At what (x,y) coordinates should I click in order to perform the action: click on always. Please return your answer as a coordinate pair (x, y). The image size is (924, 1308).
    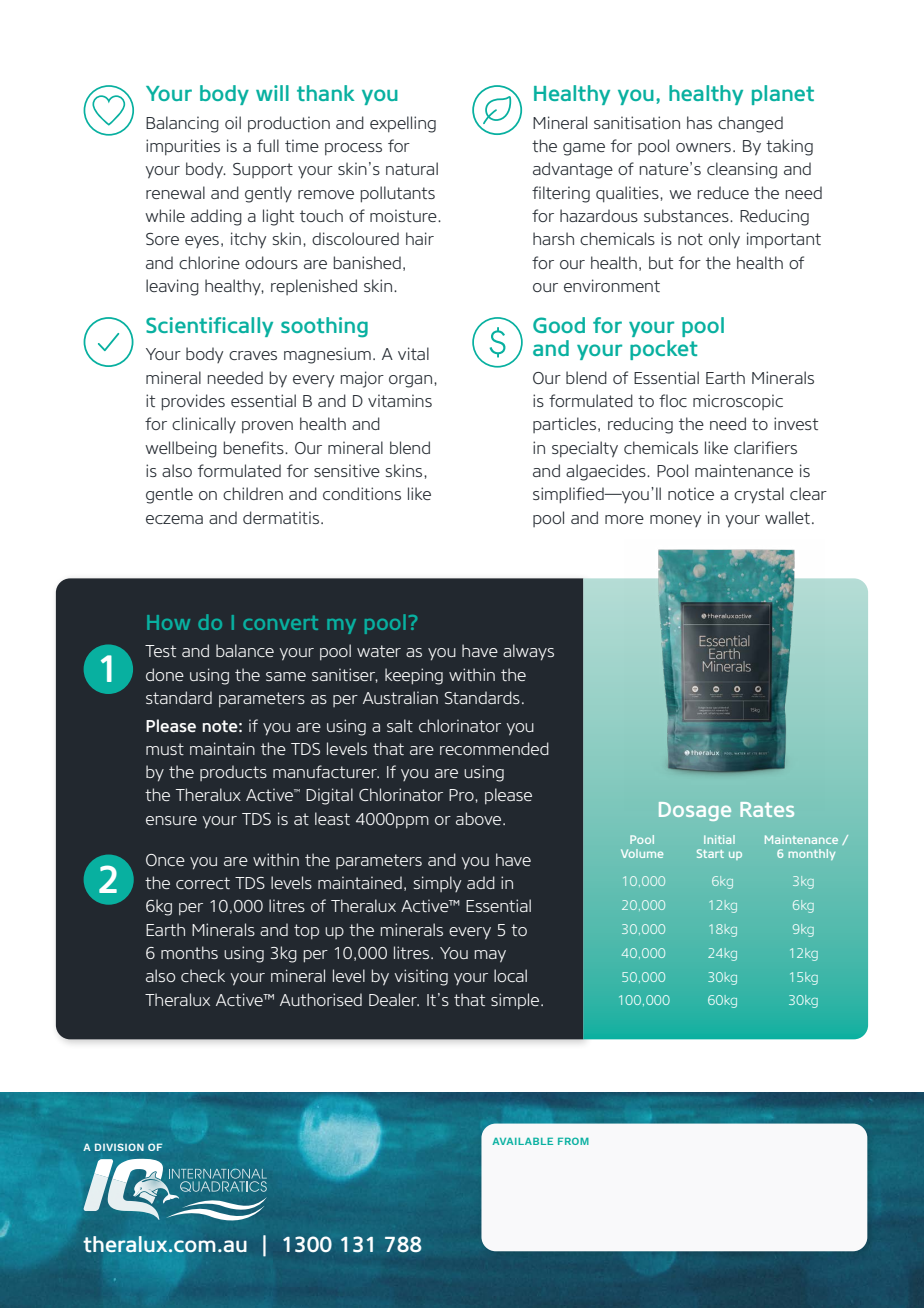
    Looking at the image, I should click on (528, 652).
